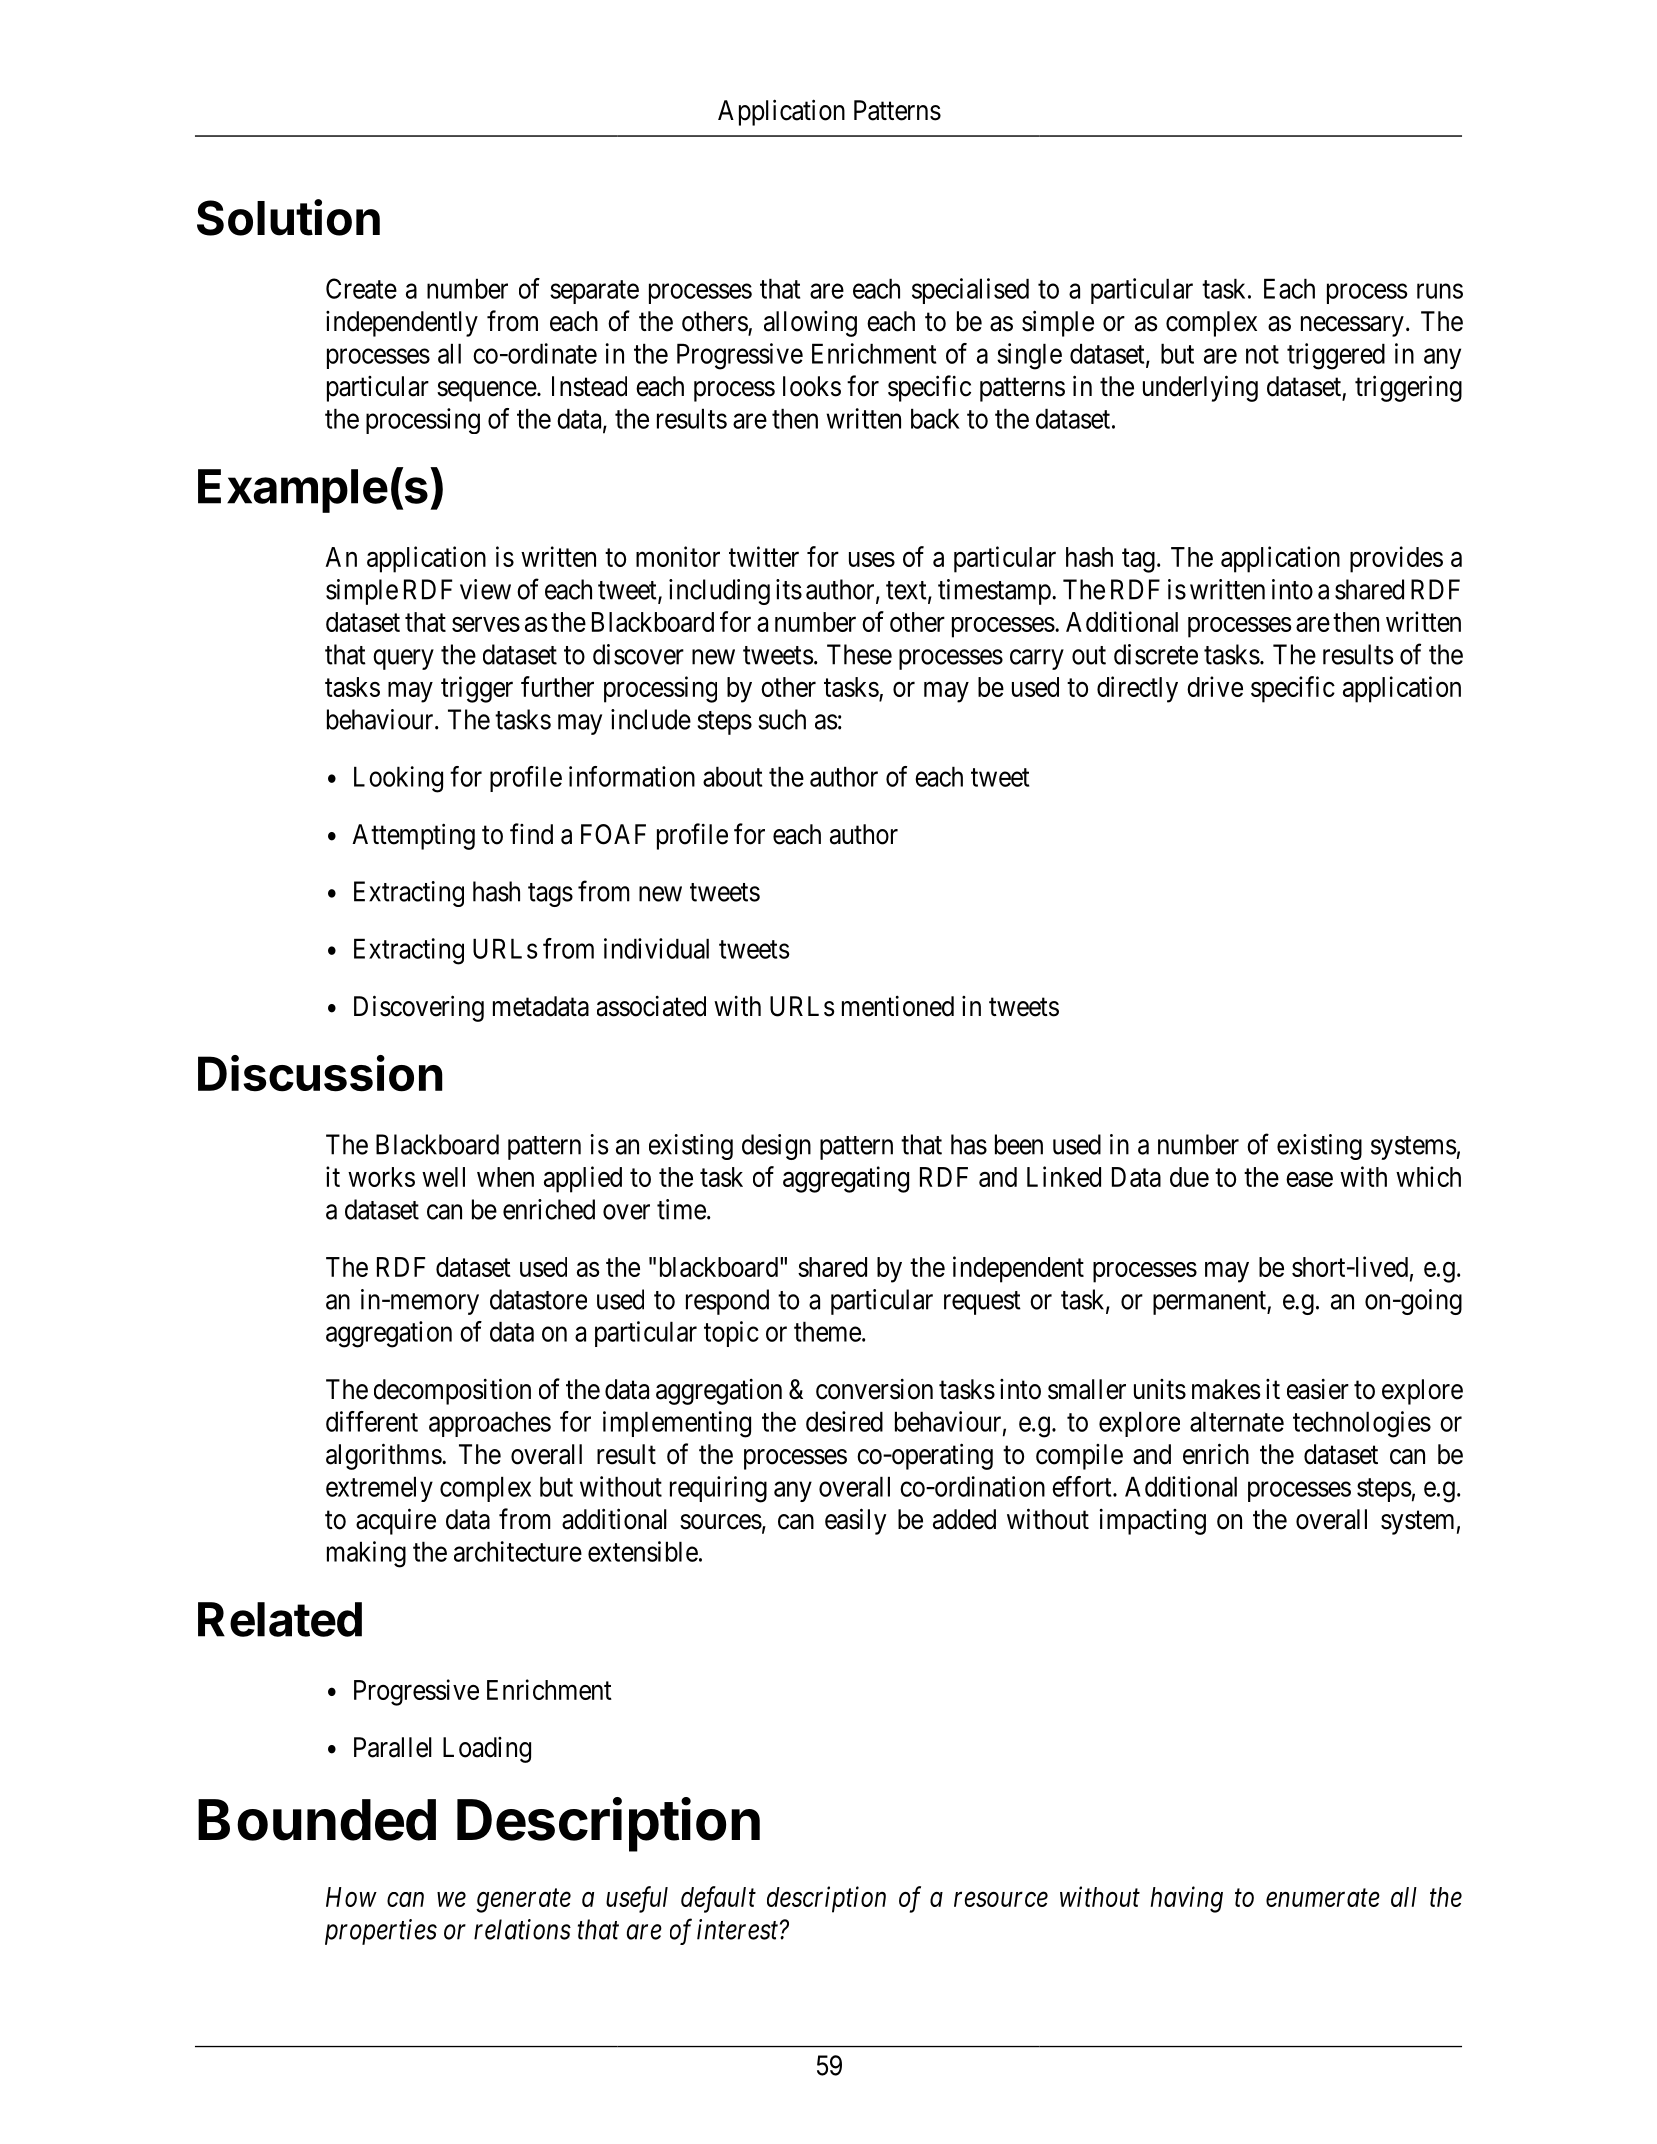 The image size is (1657, 2144). I want to click on allowing, so click(810, 324).
